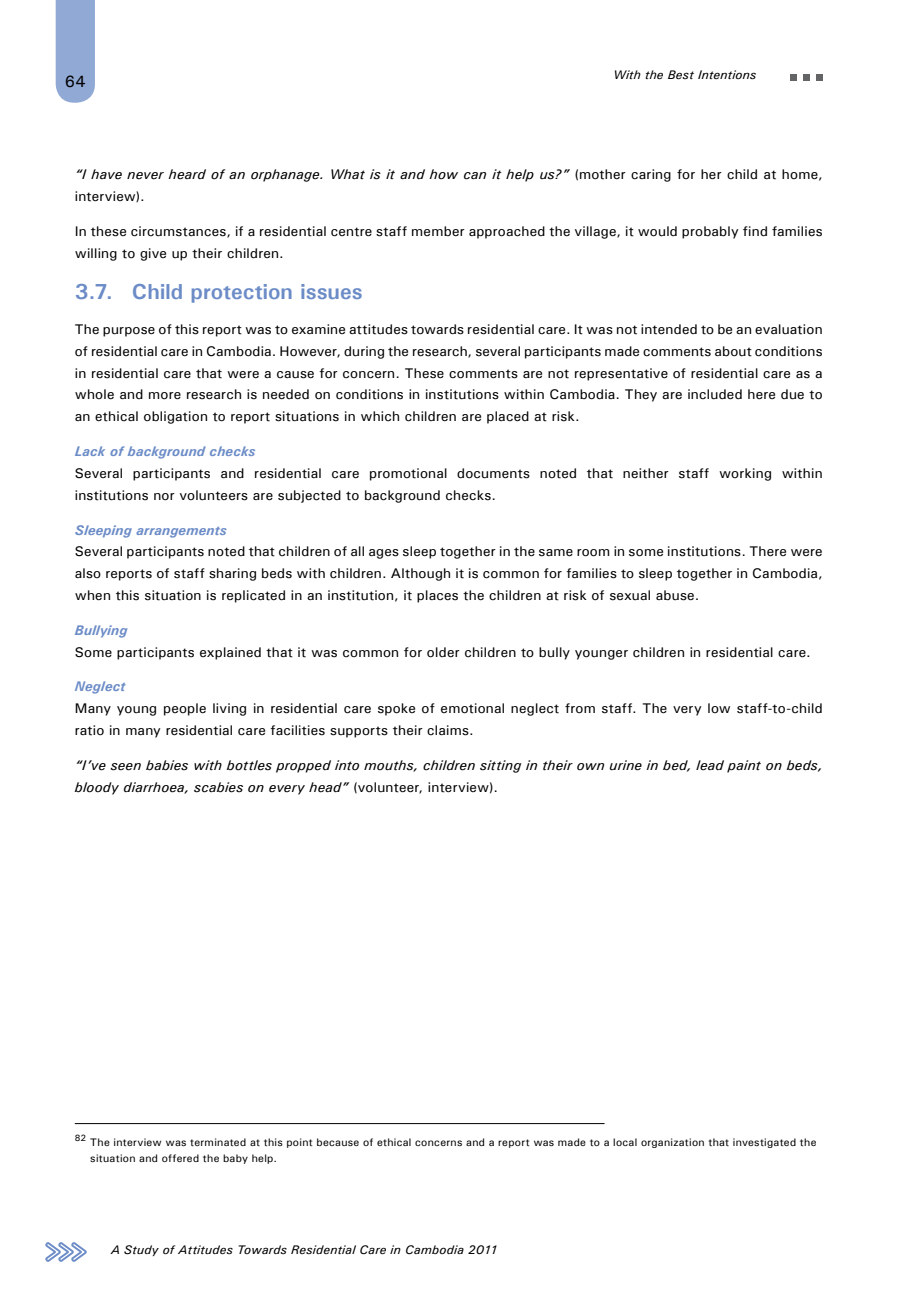 This document has width=924, height=1308. What do you see at coordinates (408, 474) in the document?
I see `promotional` at bounding box center [408, 474].
